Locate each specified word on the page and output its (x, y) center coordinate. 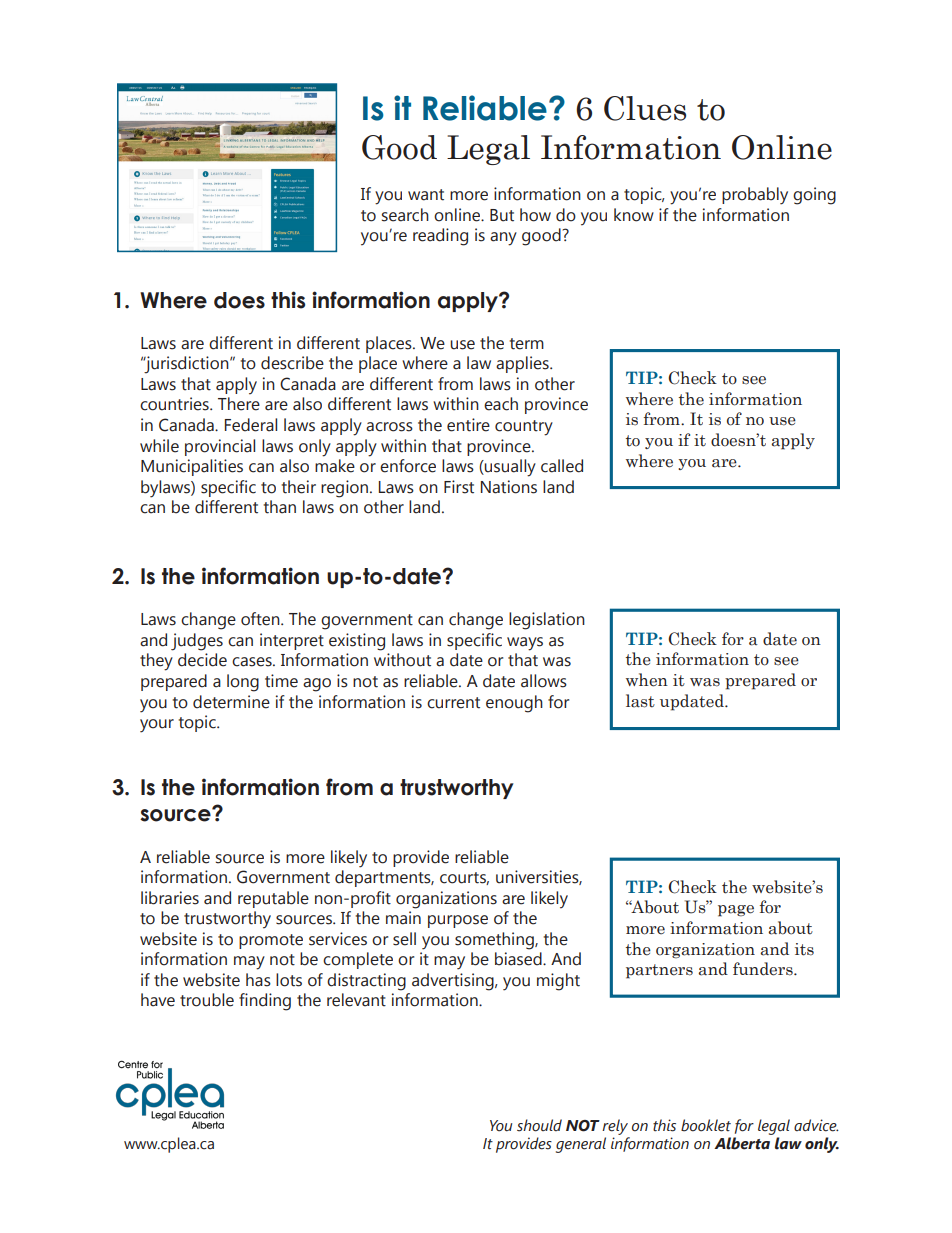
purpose (458, 921)
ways (525, 644)
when (647, 680)
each (501, 404)
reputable (273, 899)
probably (755, 196)
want (426, 195)
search (405, 215)
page (736, 911)
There (239, 404)
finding (265, 1002)
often (261, 619)
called (562, 466)
